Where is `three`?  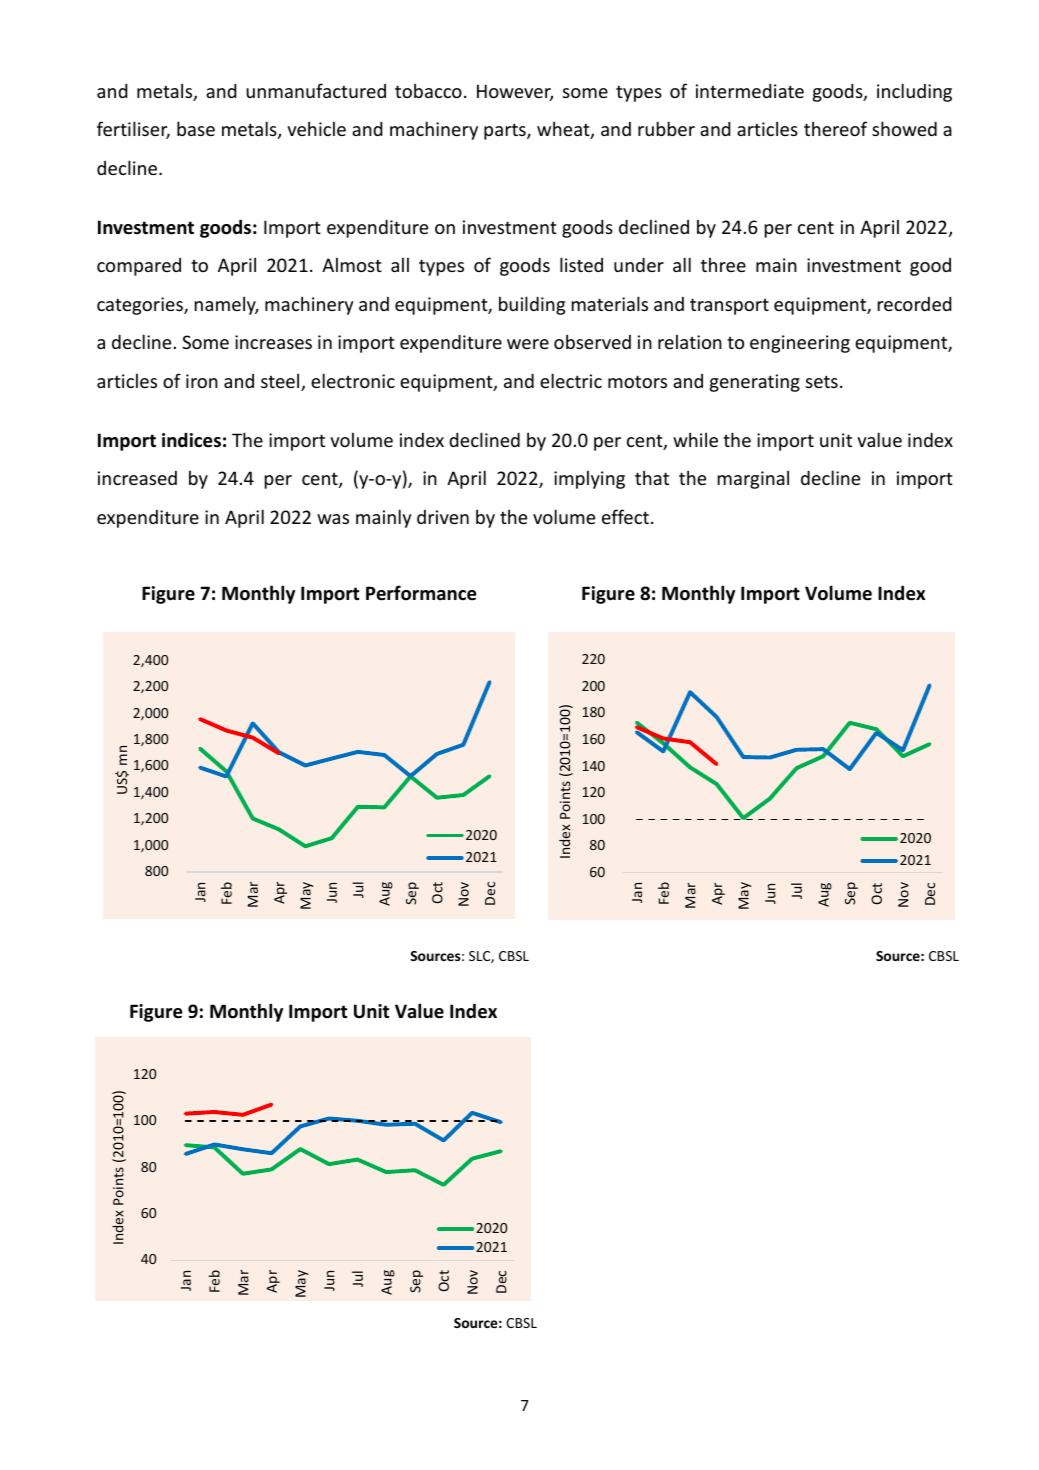
three is located at coordinates (723, 264).
